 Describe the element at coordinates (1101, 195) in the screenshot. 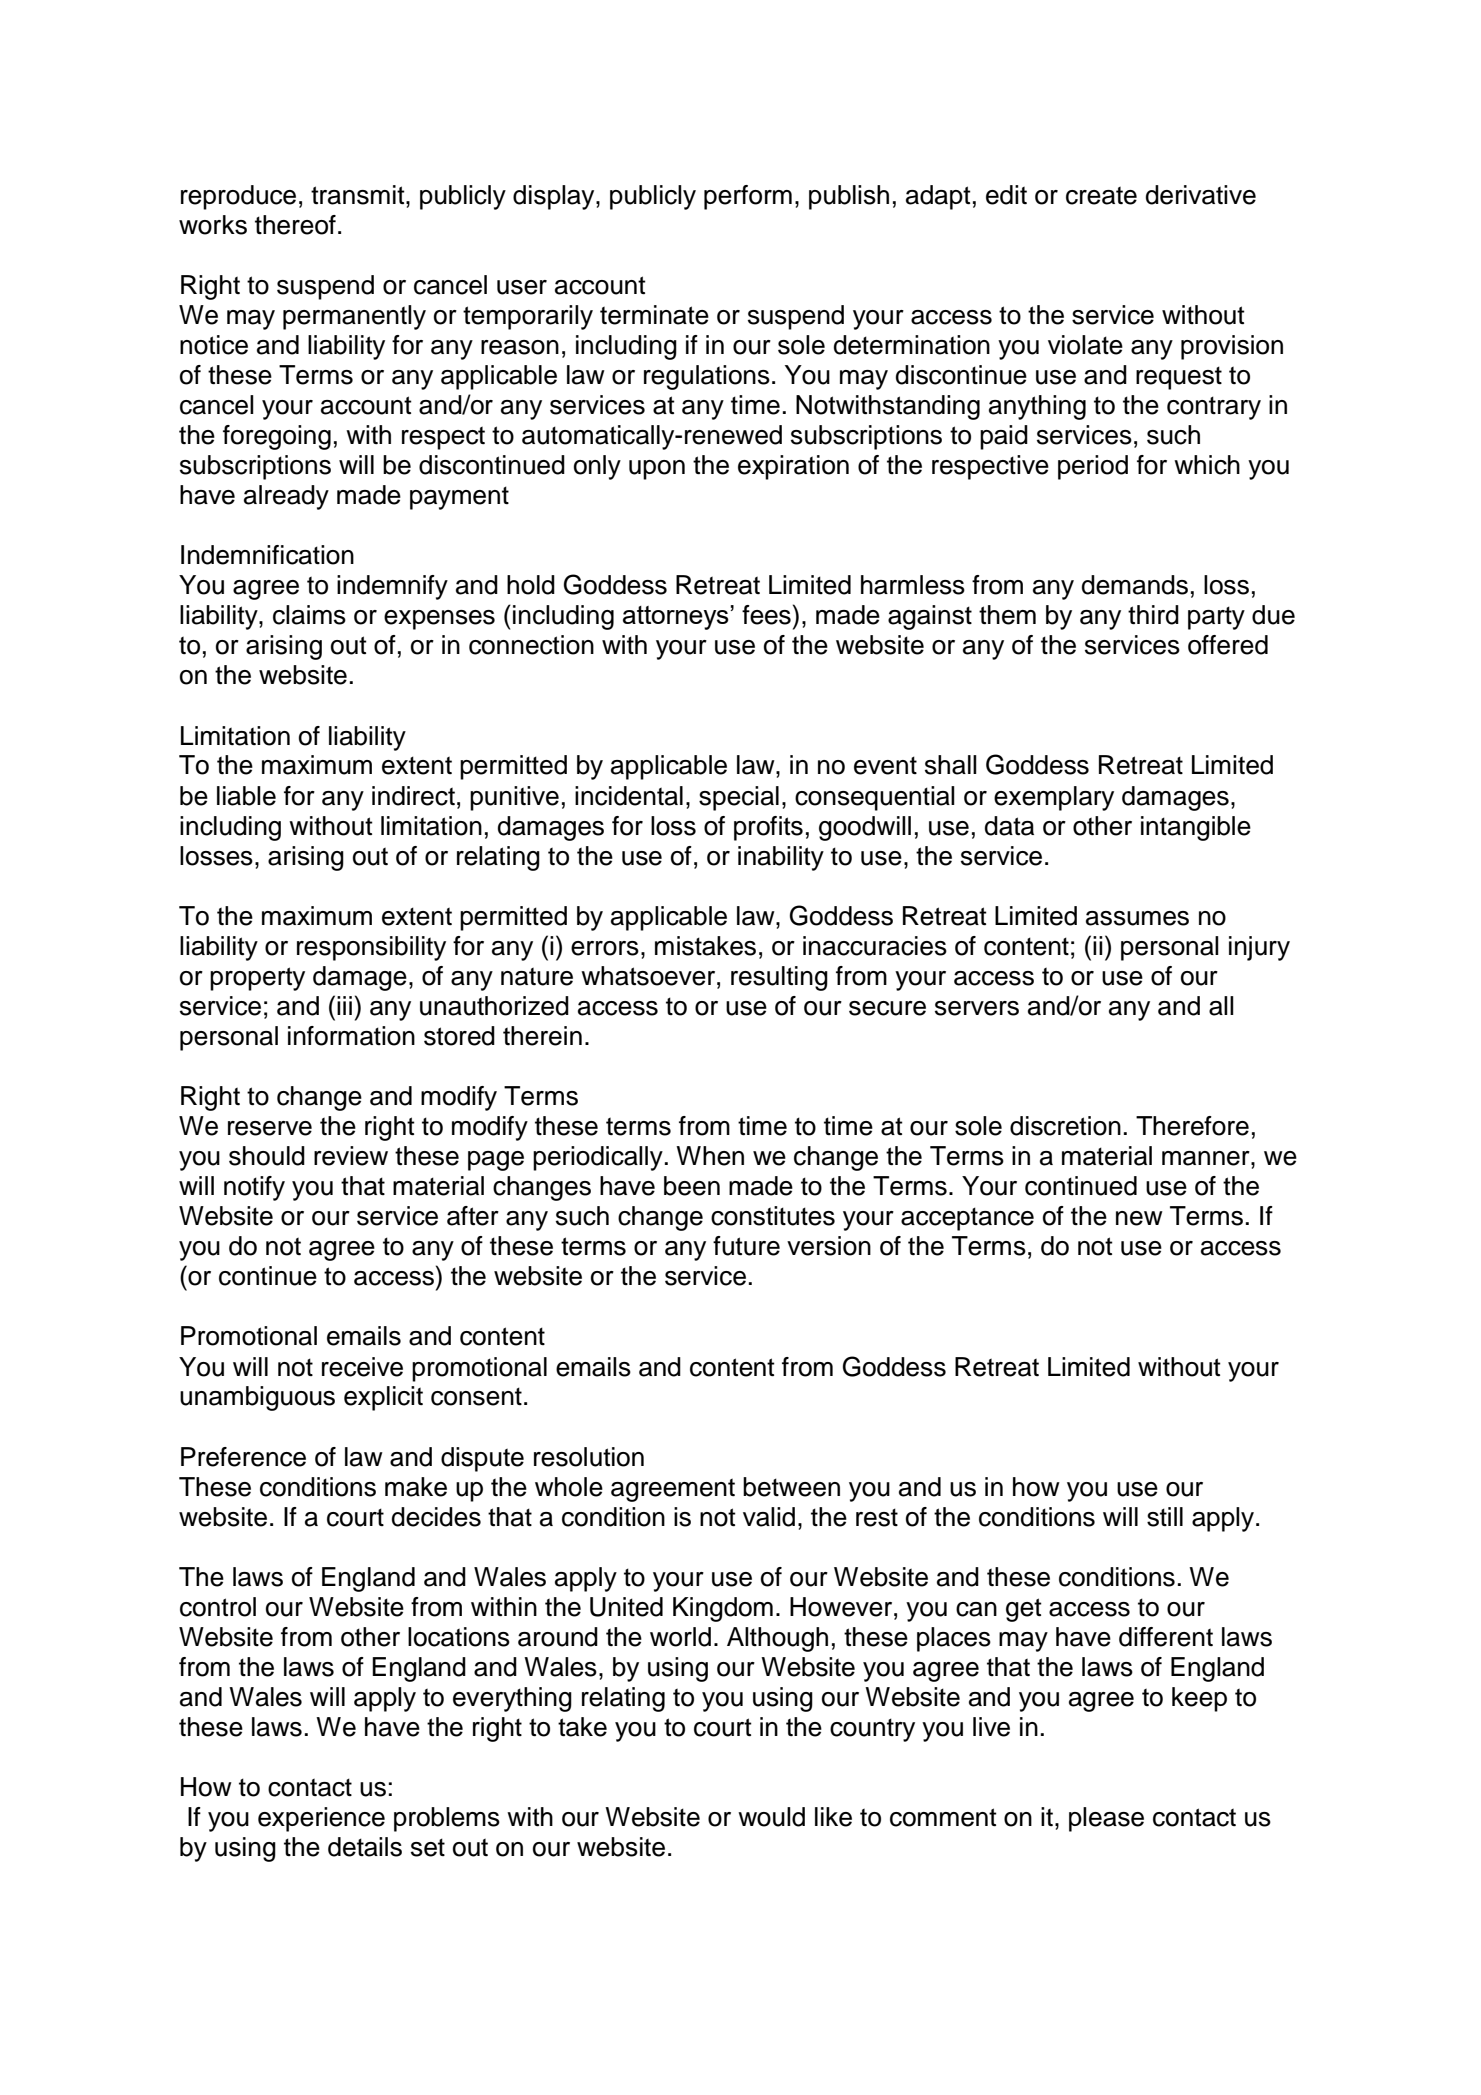

I see `create` at that location.
